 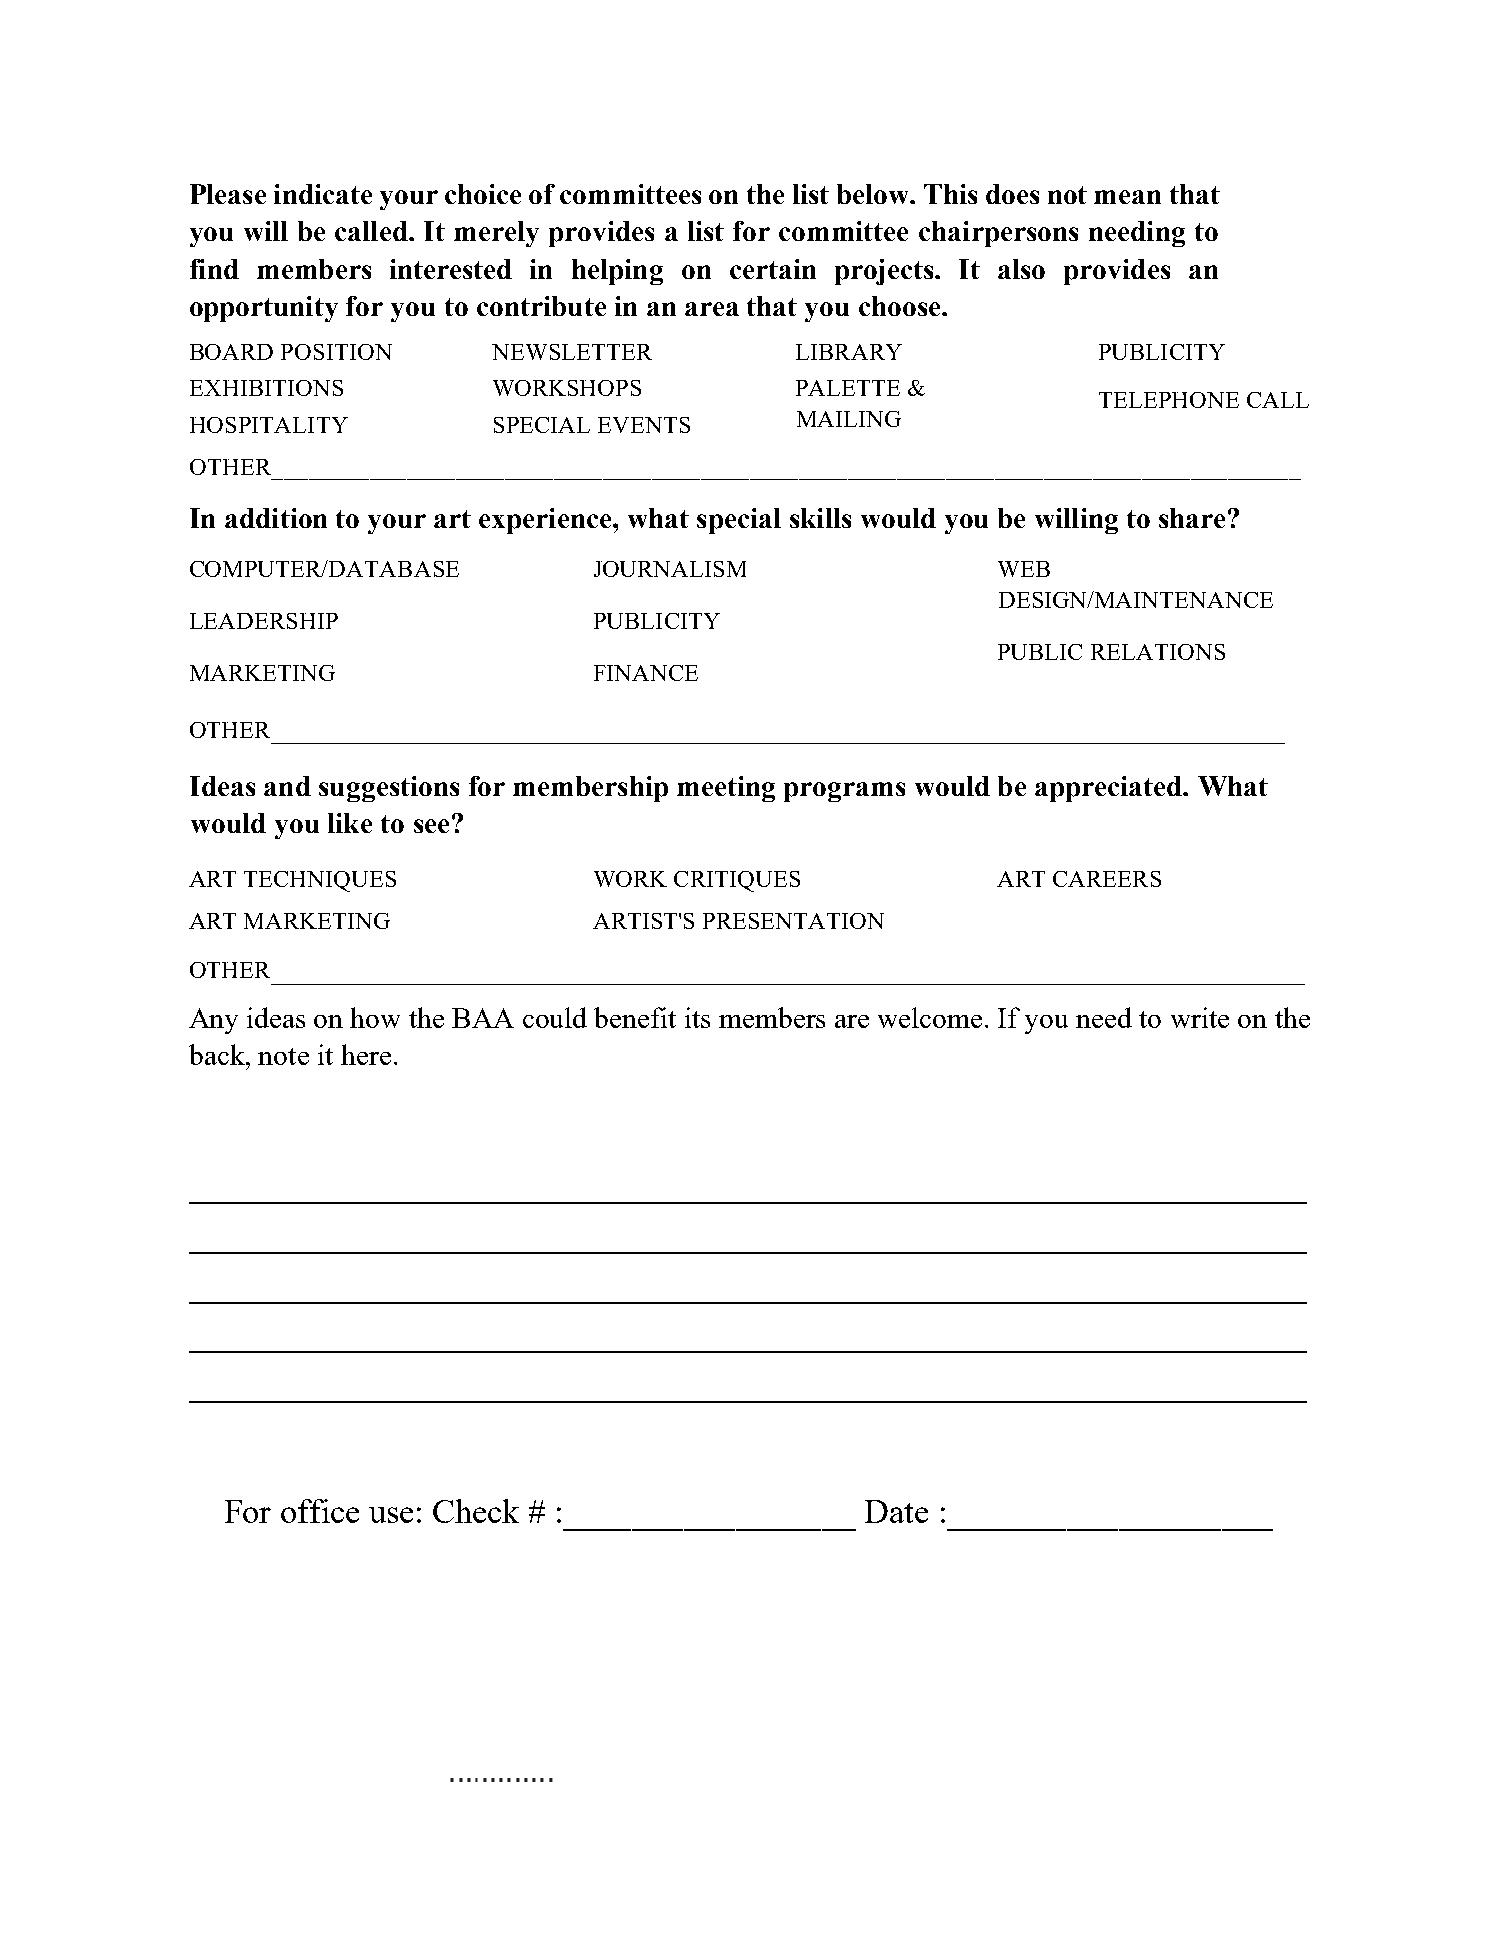 I want to click on indicate, so click(x=323, y=194).
